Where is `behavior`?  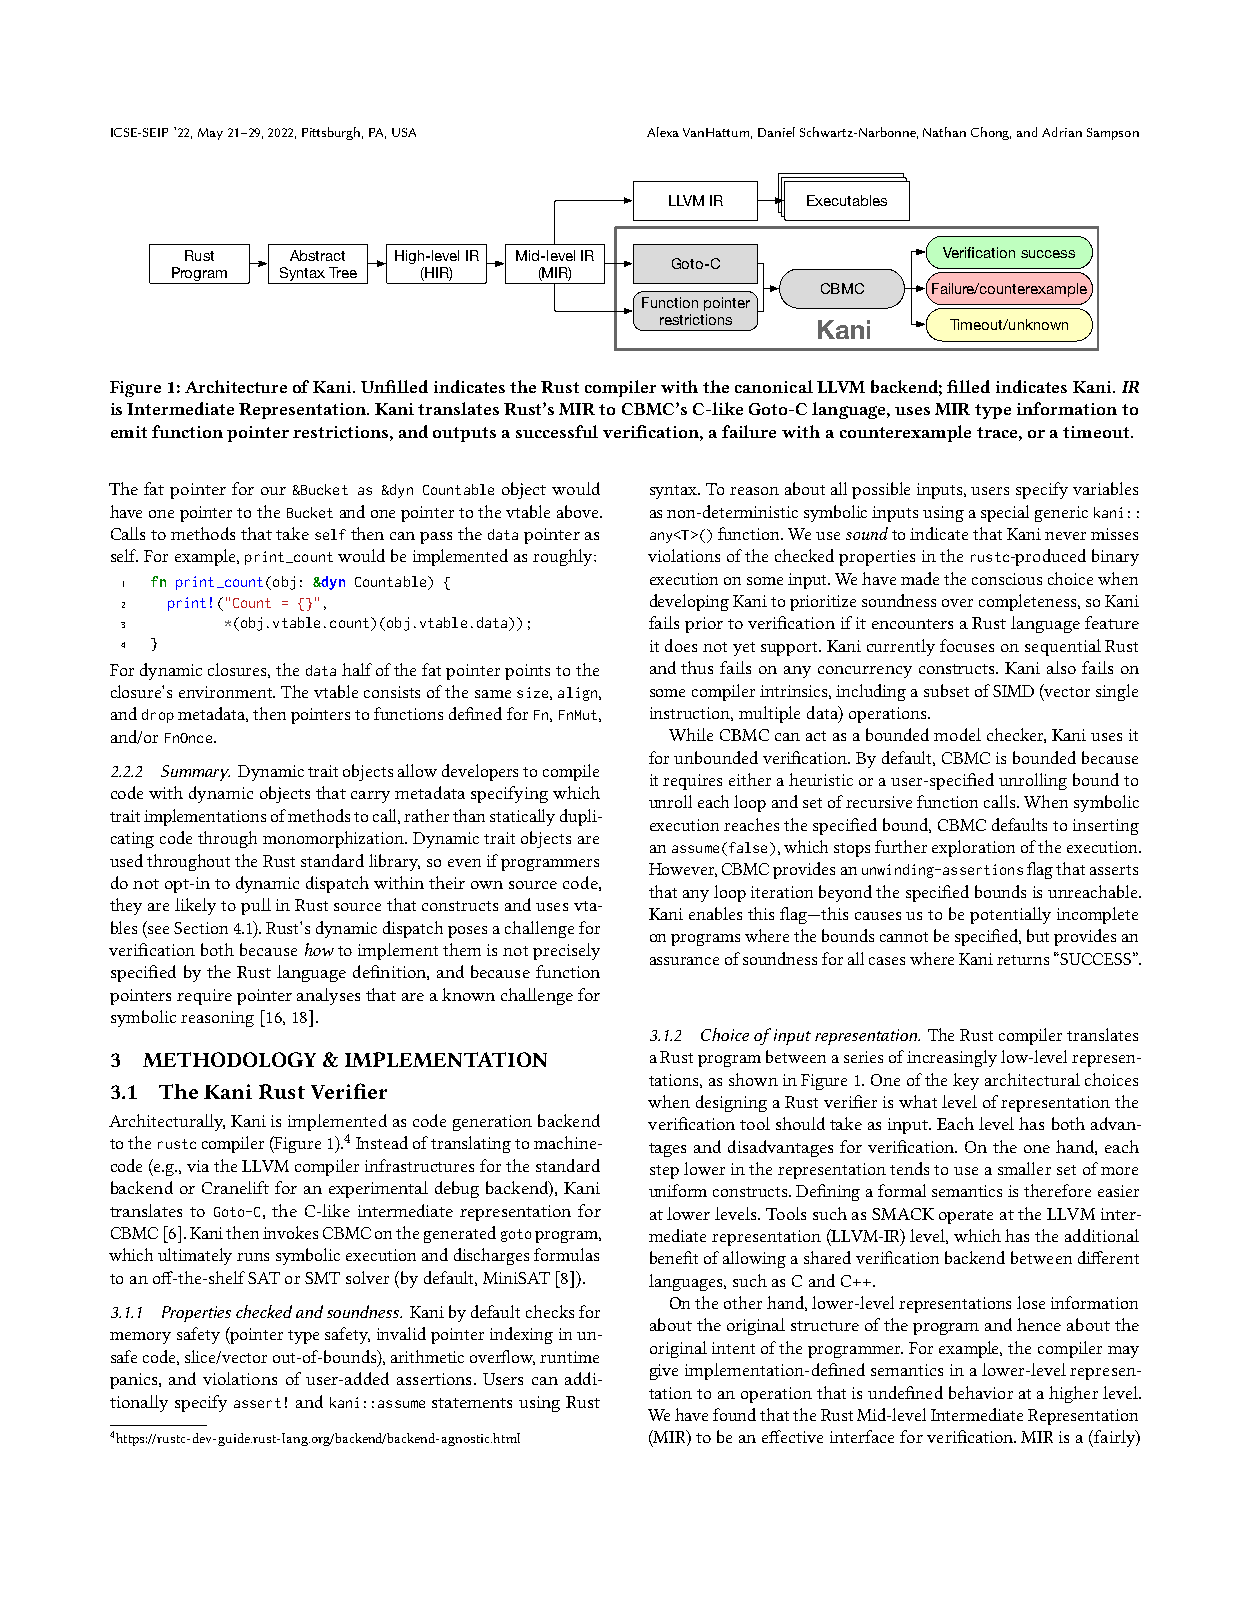
behavior is located at coordinates (981, 1392).
